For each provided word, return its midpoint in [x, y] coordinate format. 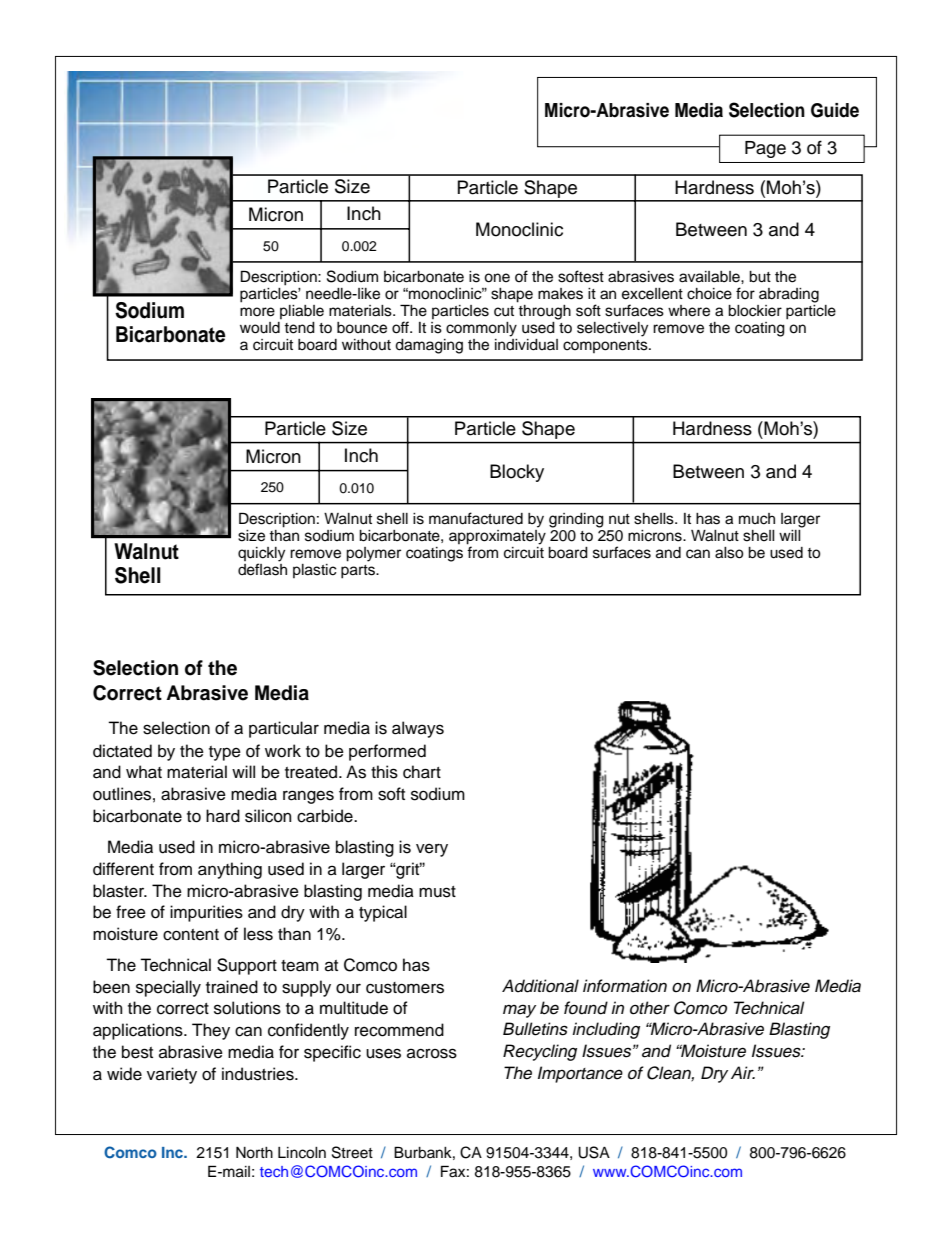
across [432, 1053]
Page [765, 149]
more [257, 312]
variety [172, 1075]
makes [560, 294]
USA [594, 1152]
